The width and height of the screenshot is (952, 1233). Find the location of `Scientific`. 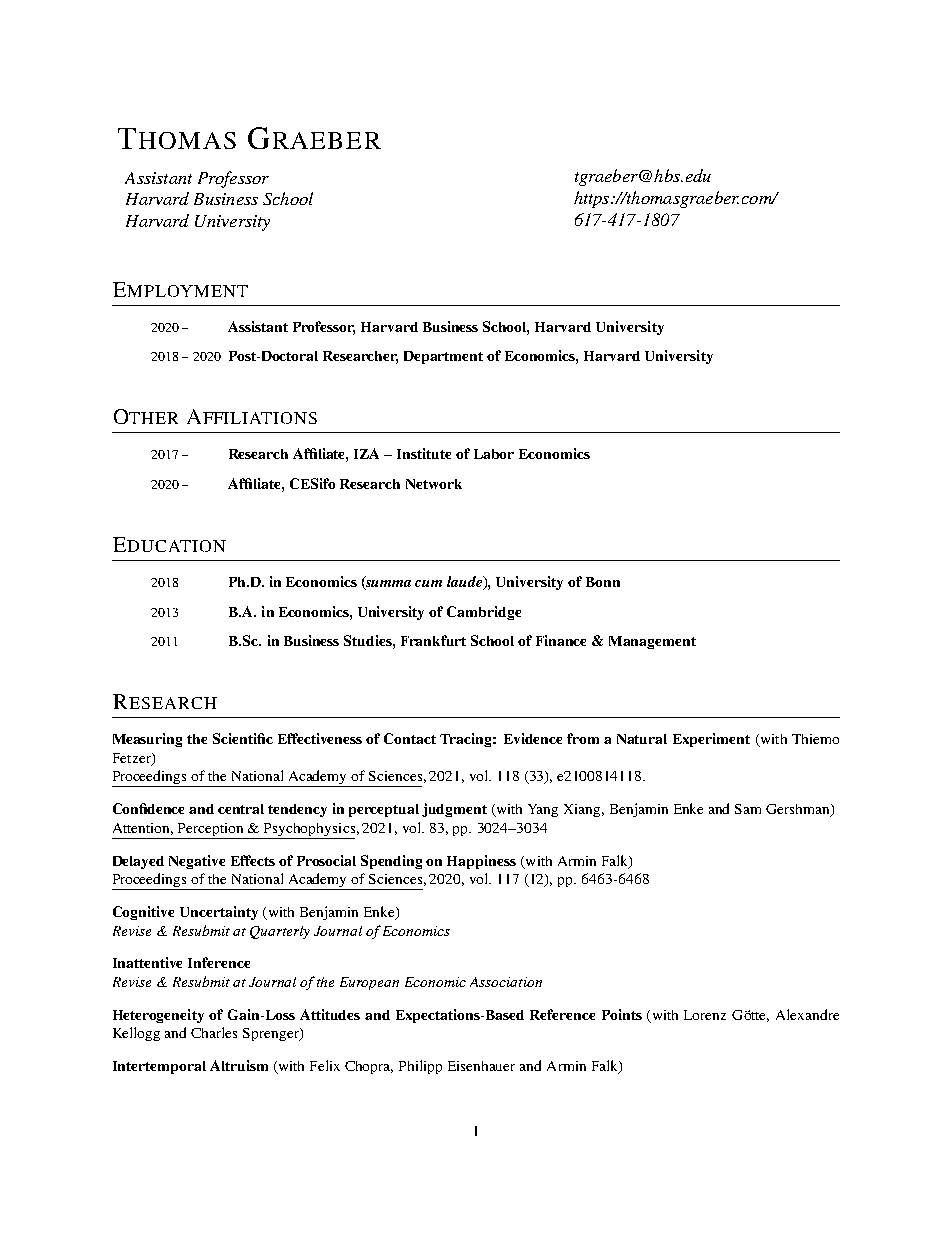

Scientific is located at coordinates (243, 738).
